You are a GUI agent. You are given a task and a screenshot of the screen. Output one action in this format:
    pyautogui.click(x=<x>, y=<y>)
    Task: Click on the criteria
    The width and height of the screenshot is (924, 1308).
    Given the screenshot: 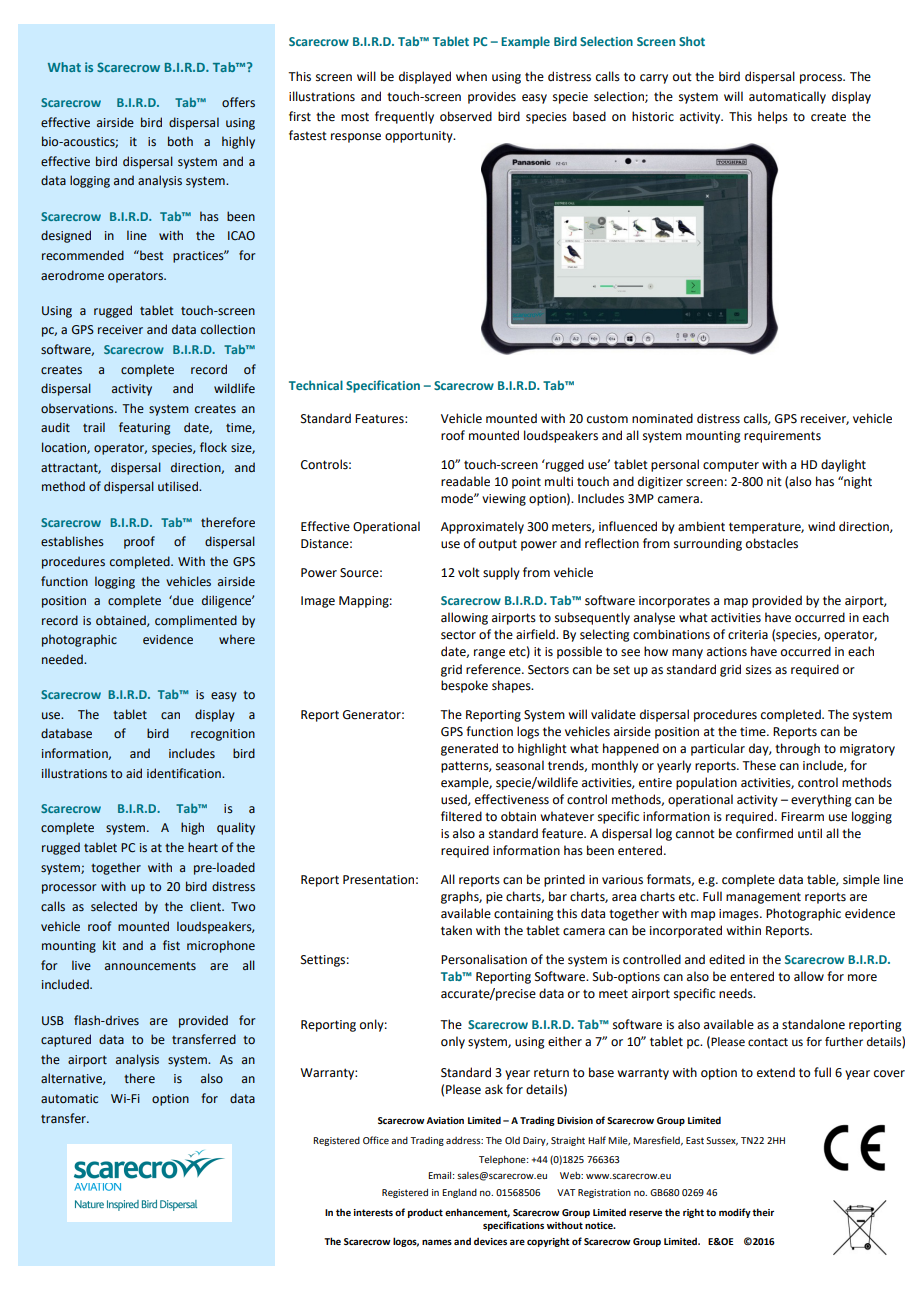 What is the action you would take?
    pyautogui.click(x=748, y=635)
